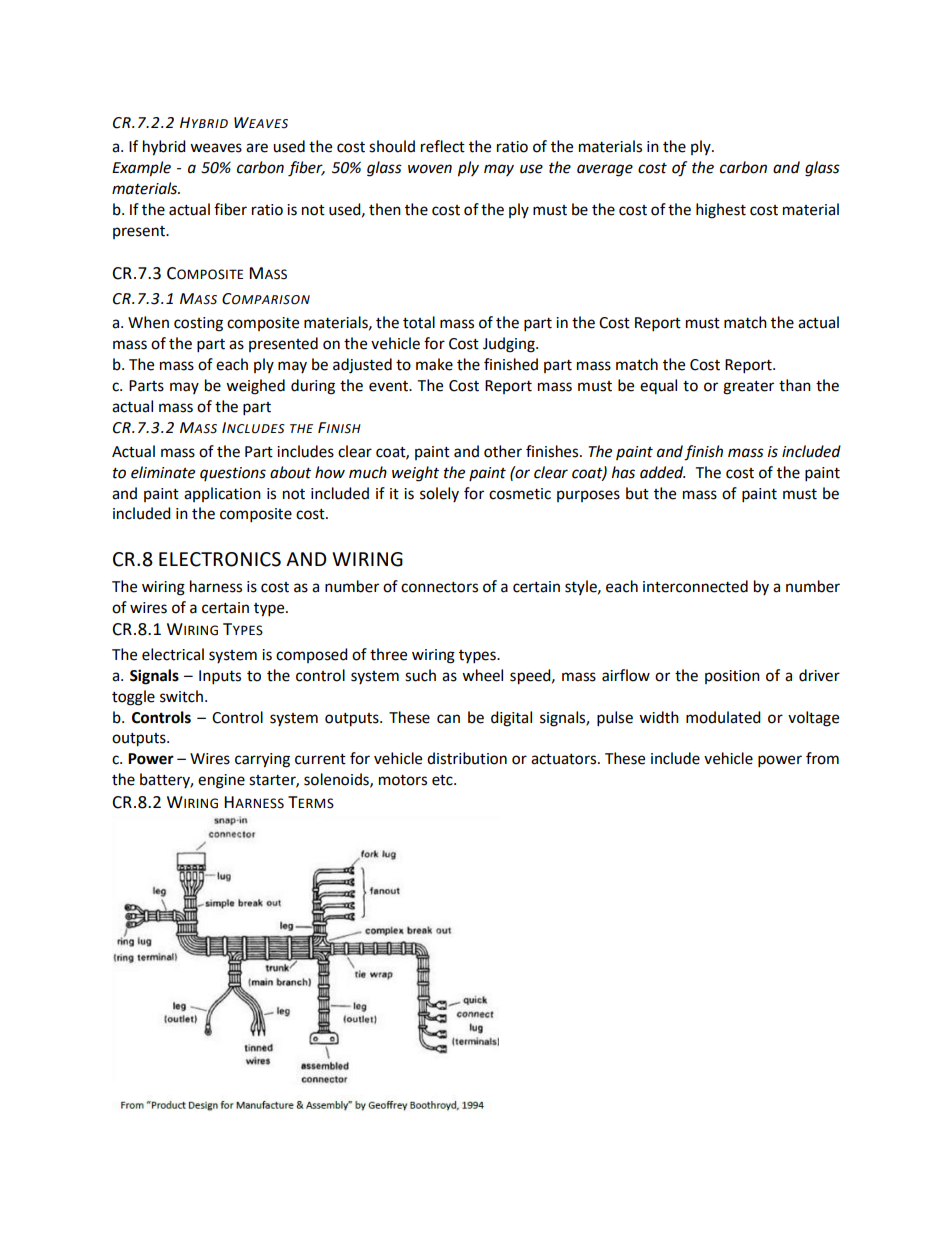 Image resolution: width=952 pixels, height=1233 pixels. Describe the element at coordinates (695, 586) in the document. I see `interconnected` at that location.
